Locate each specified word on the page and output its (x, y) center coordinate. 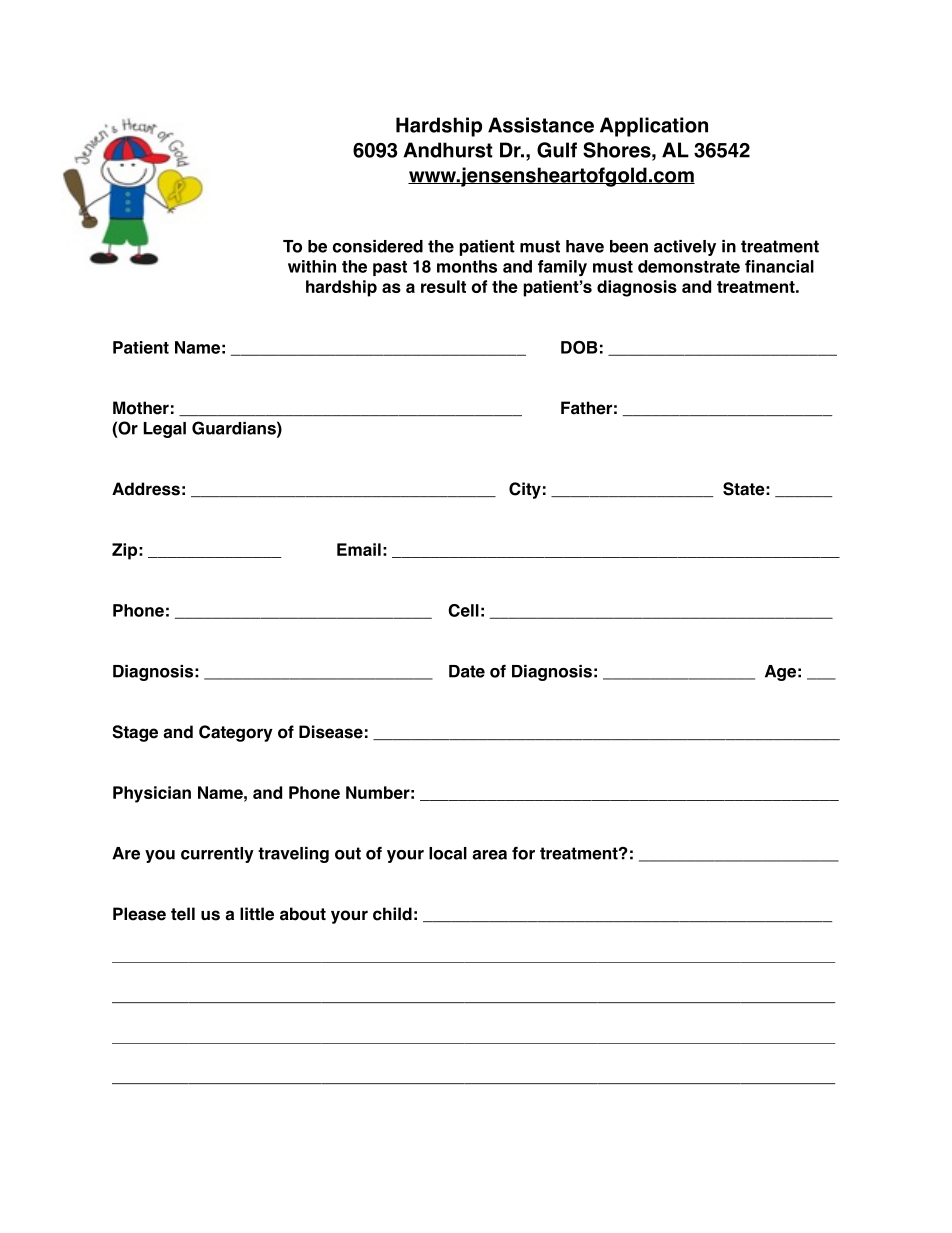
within (312, 266)
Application (654, 127)
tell (183, 914)
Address (146, 489)
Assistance (541, 125)
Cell (463, 610)
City (525, 490)
